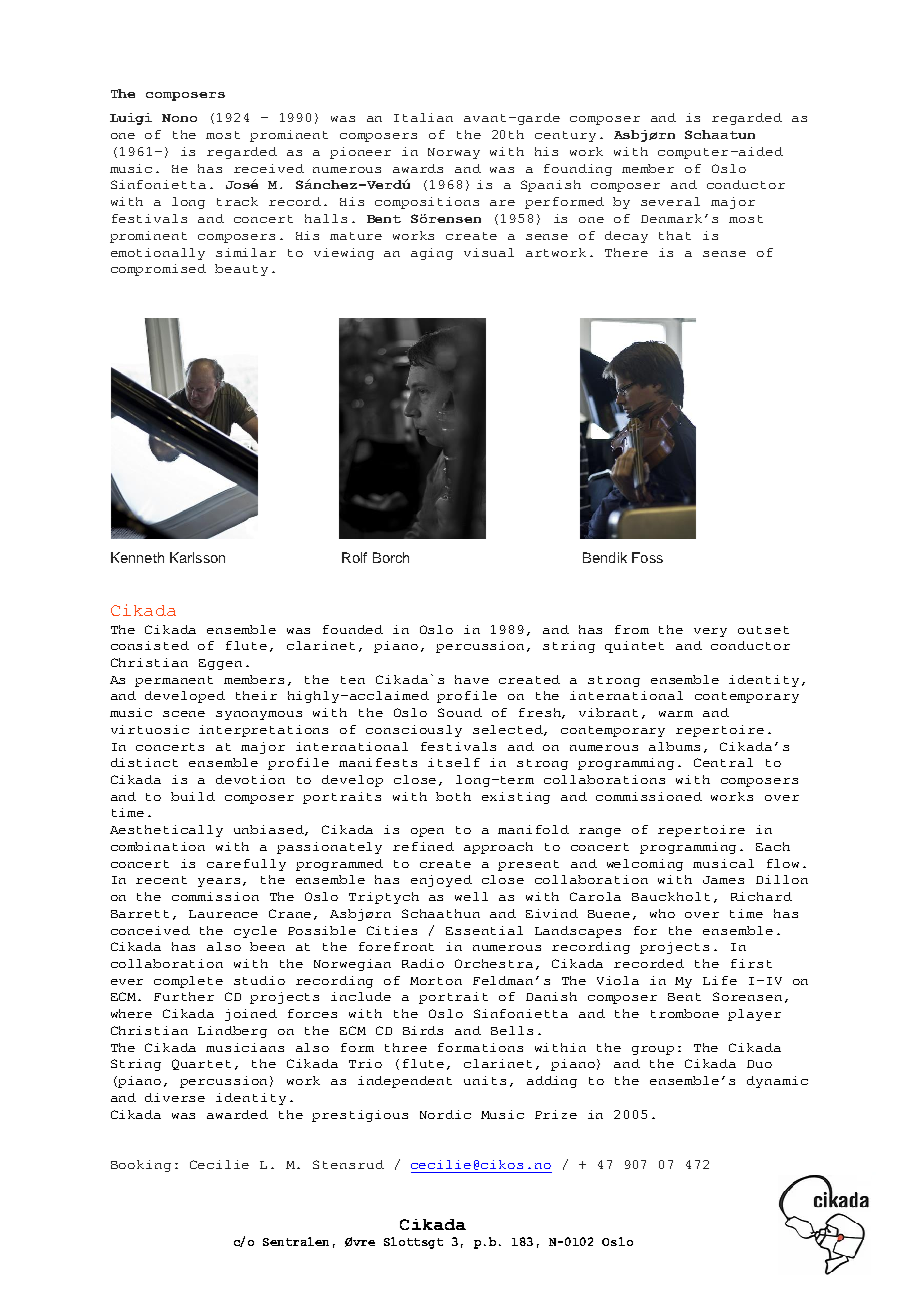  What do you see at coordinates (150, 645) in the screenshot?
I see `consisted` at bounding box center [150, 645].
